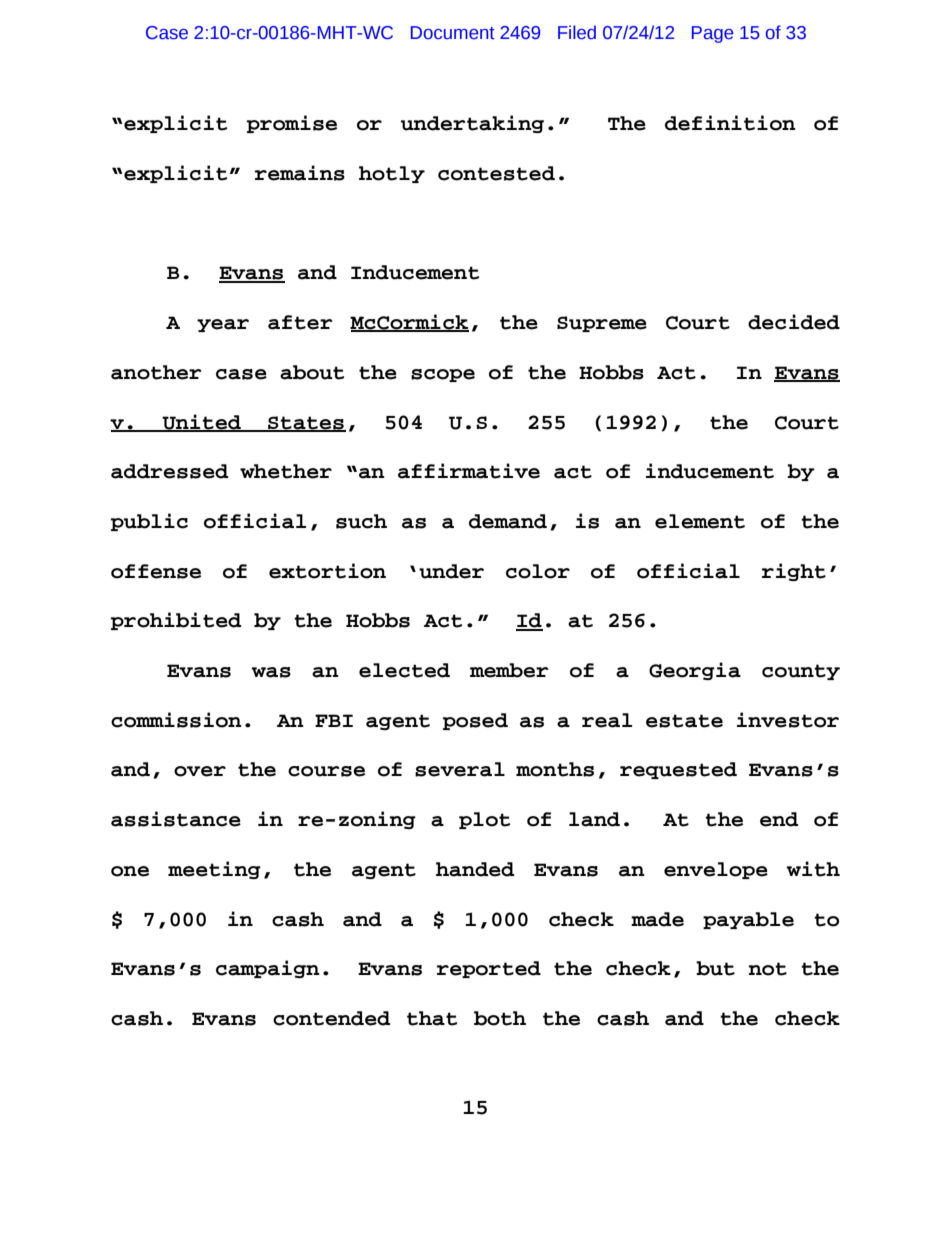  What do you see at coordinates (700, 521) in the document?
I see `element` at bounding box center [700, 521].
